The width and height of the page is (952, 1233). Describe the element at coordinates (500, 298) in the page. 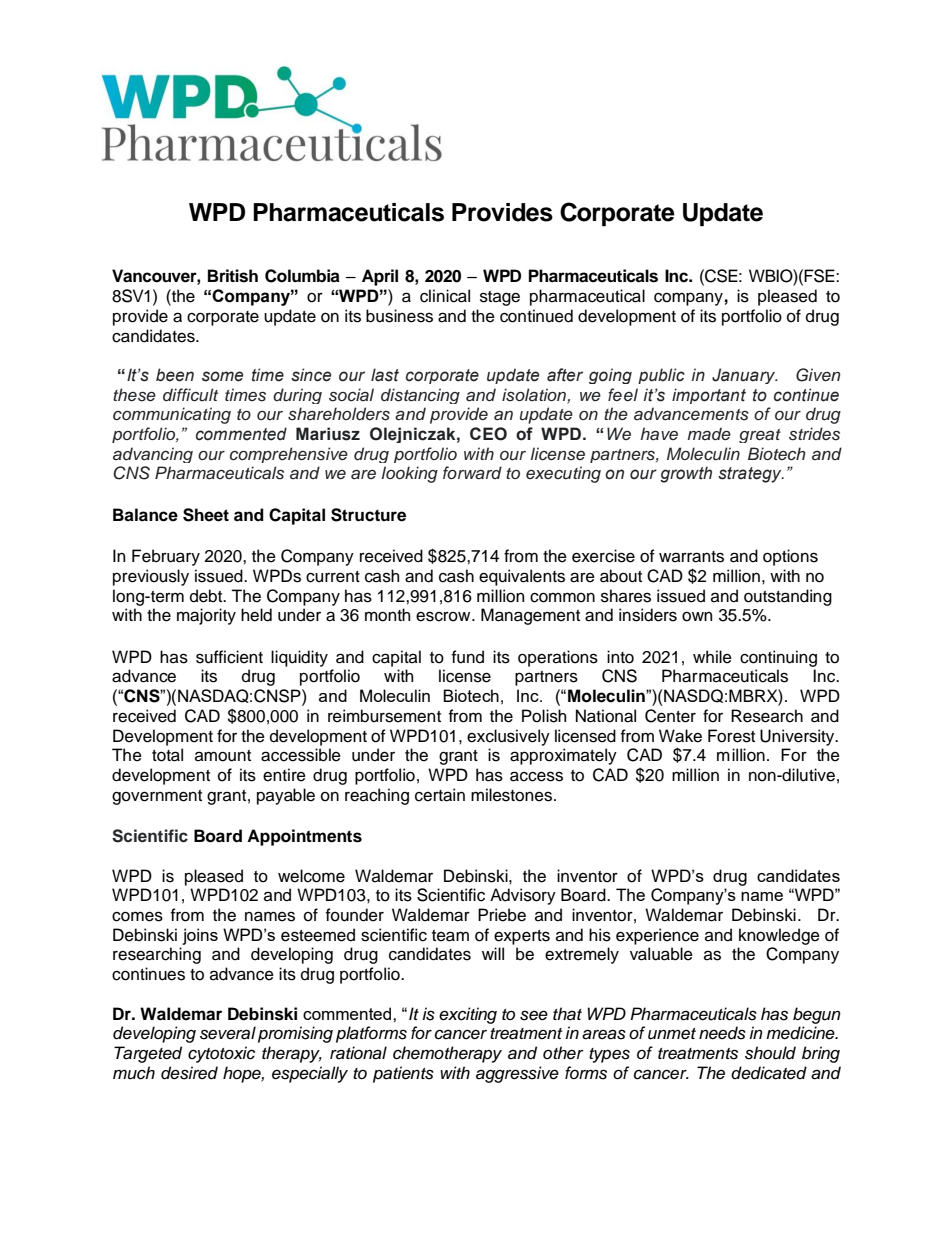

I see `stage` at that location.
